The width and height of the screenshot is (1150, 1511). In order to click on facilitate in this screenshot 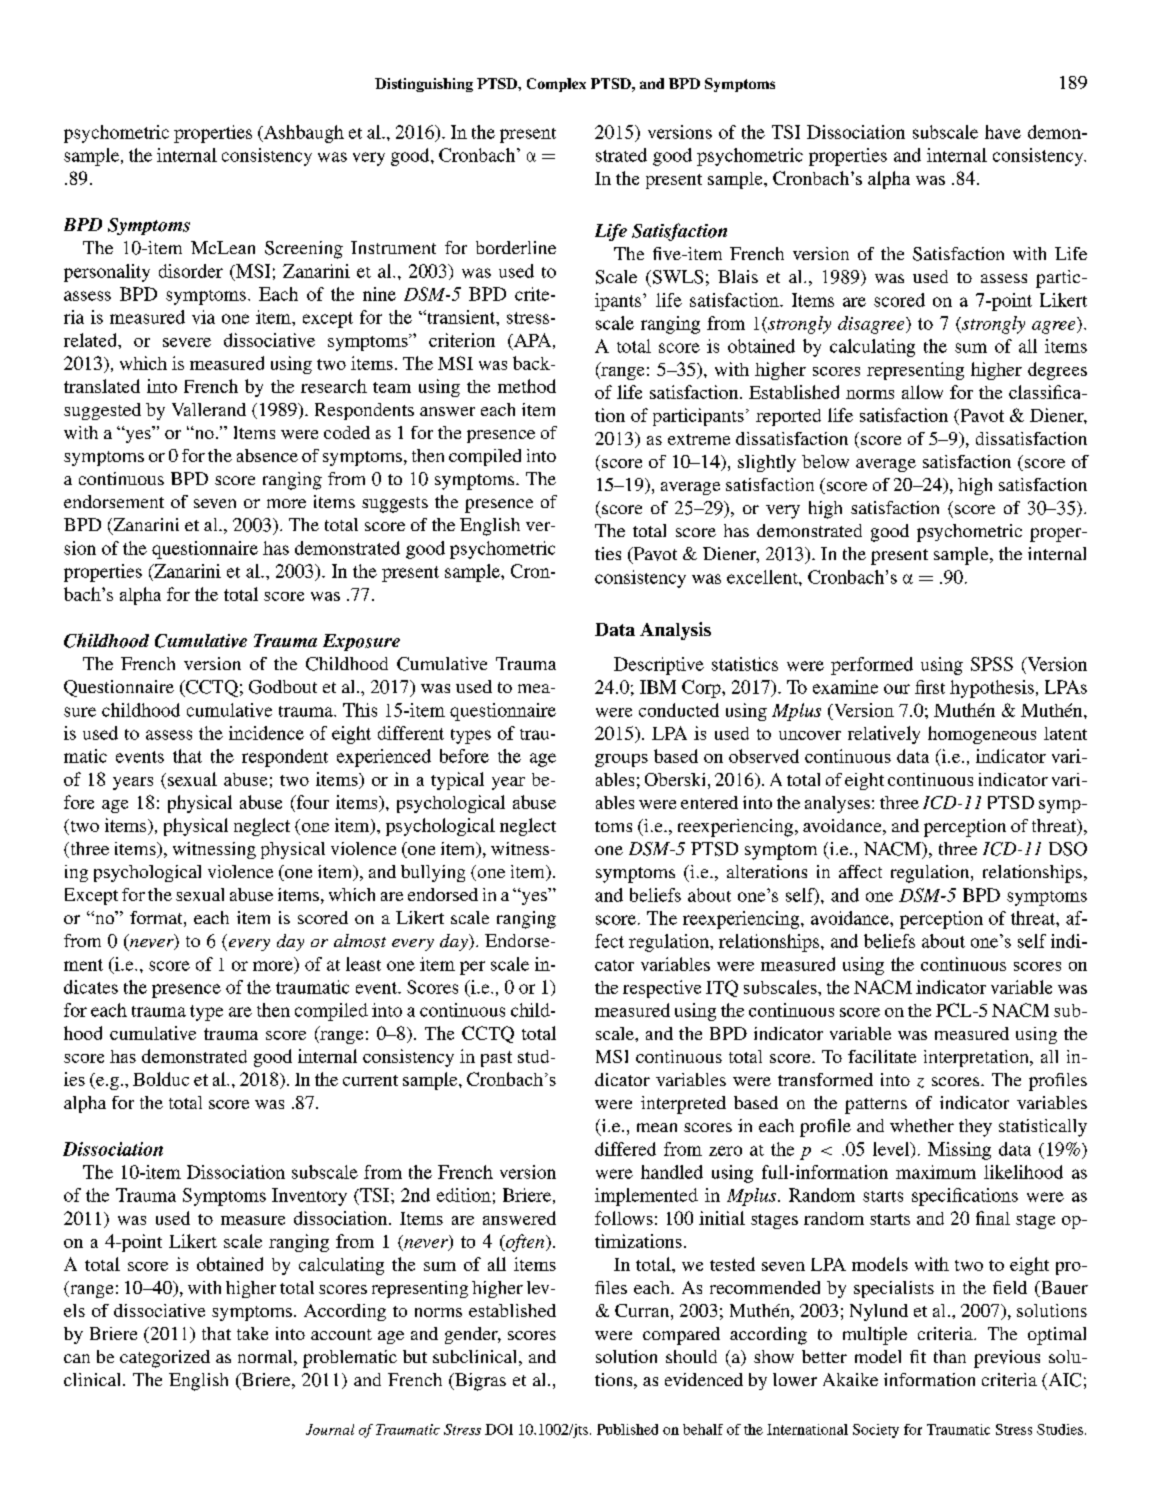, I will do `click(882, 1056)`.
